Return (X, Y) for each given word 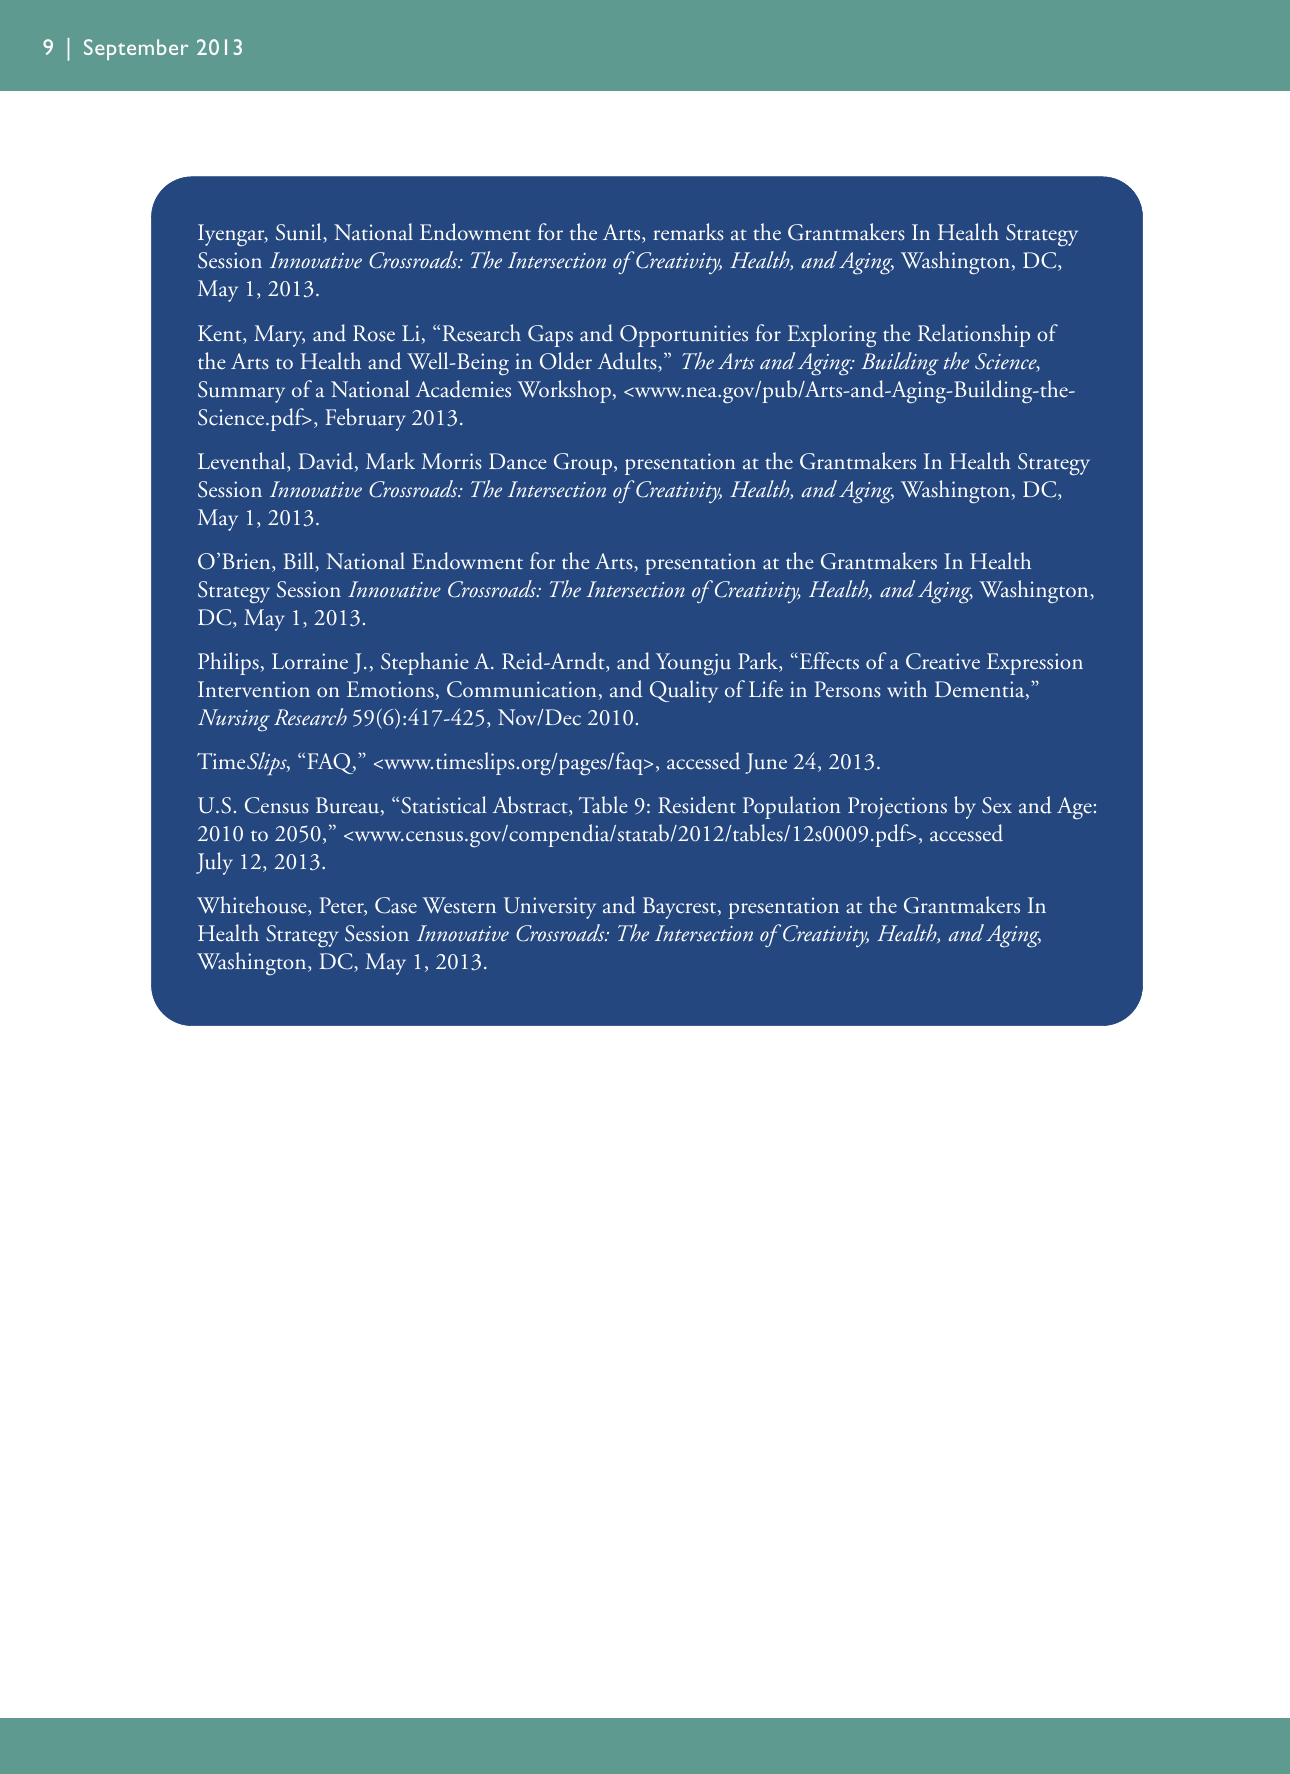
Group (584, 464)
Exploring (832, 336)
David (327, 462)
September (136, 49)
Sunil (300, 233)
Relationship (974, 335)
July (214, 863)
